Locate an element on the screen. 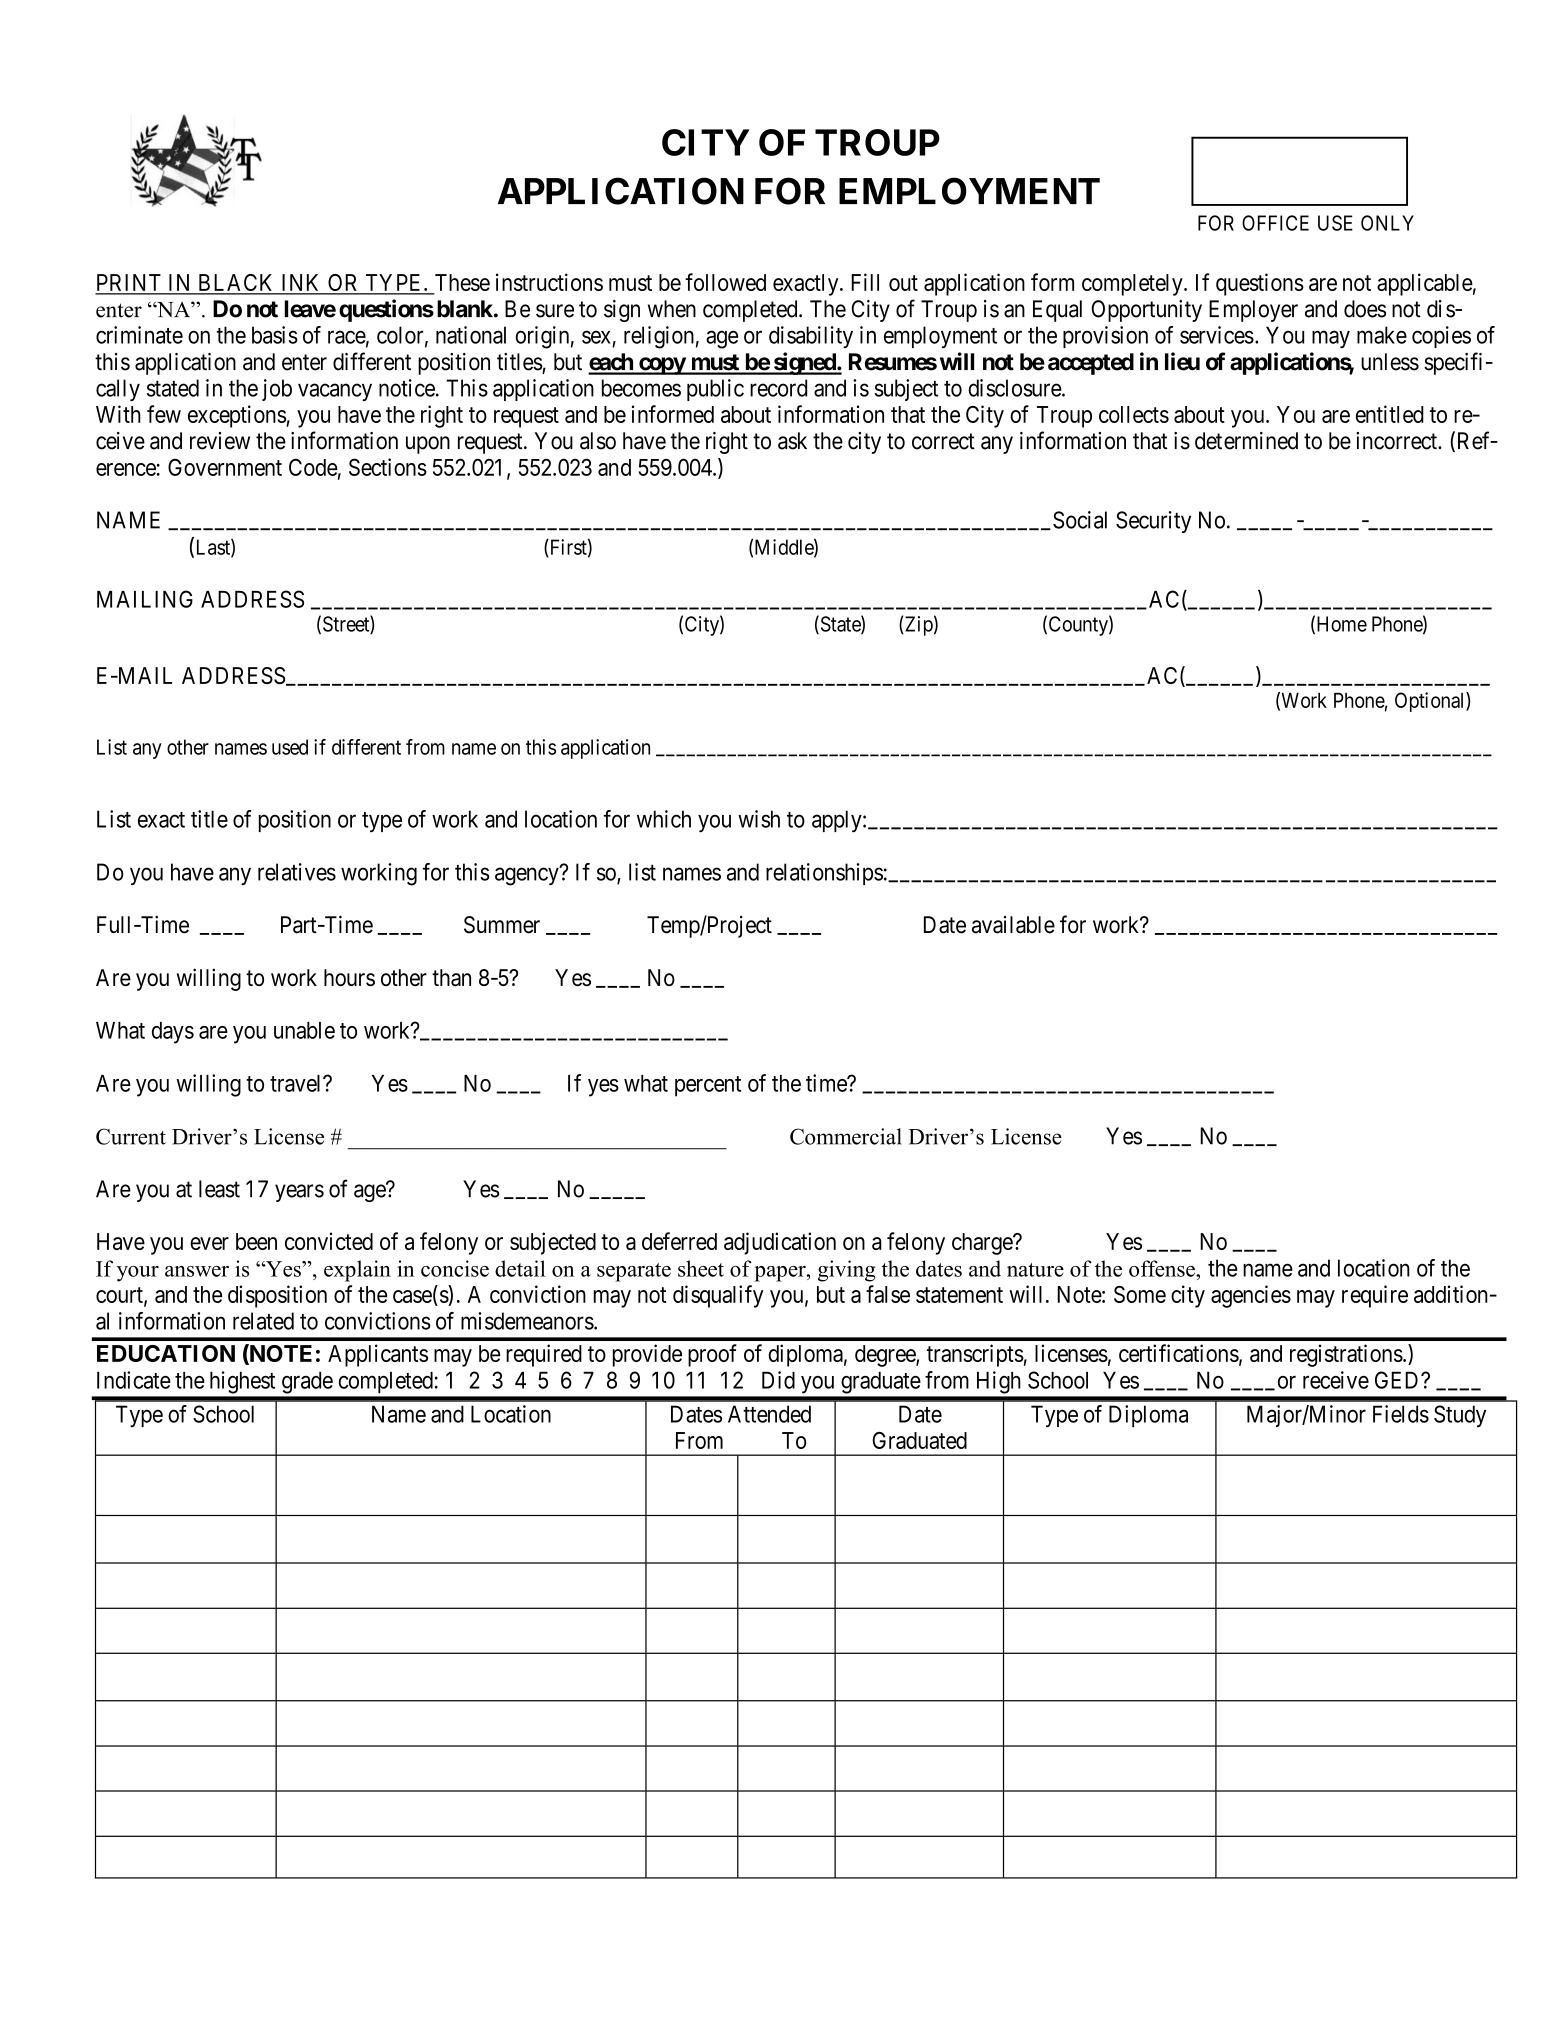 This screenshot has width=1561, height=2020. followed is located at coordinates (725, 282).
